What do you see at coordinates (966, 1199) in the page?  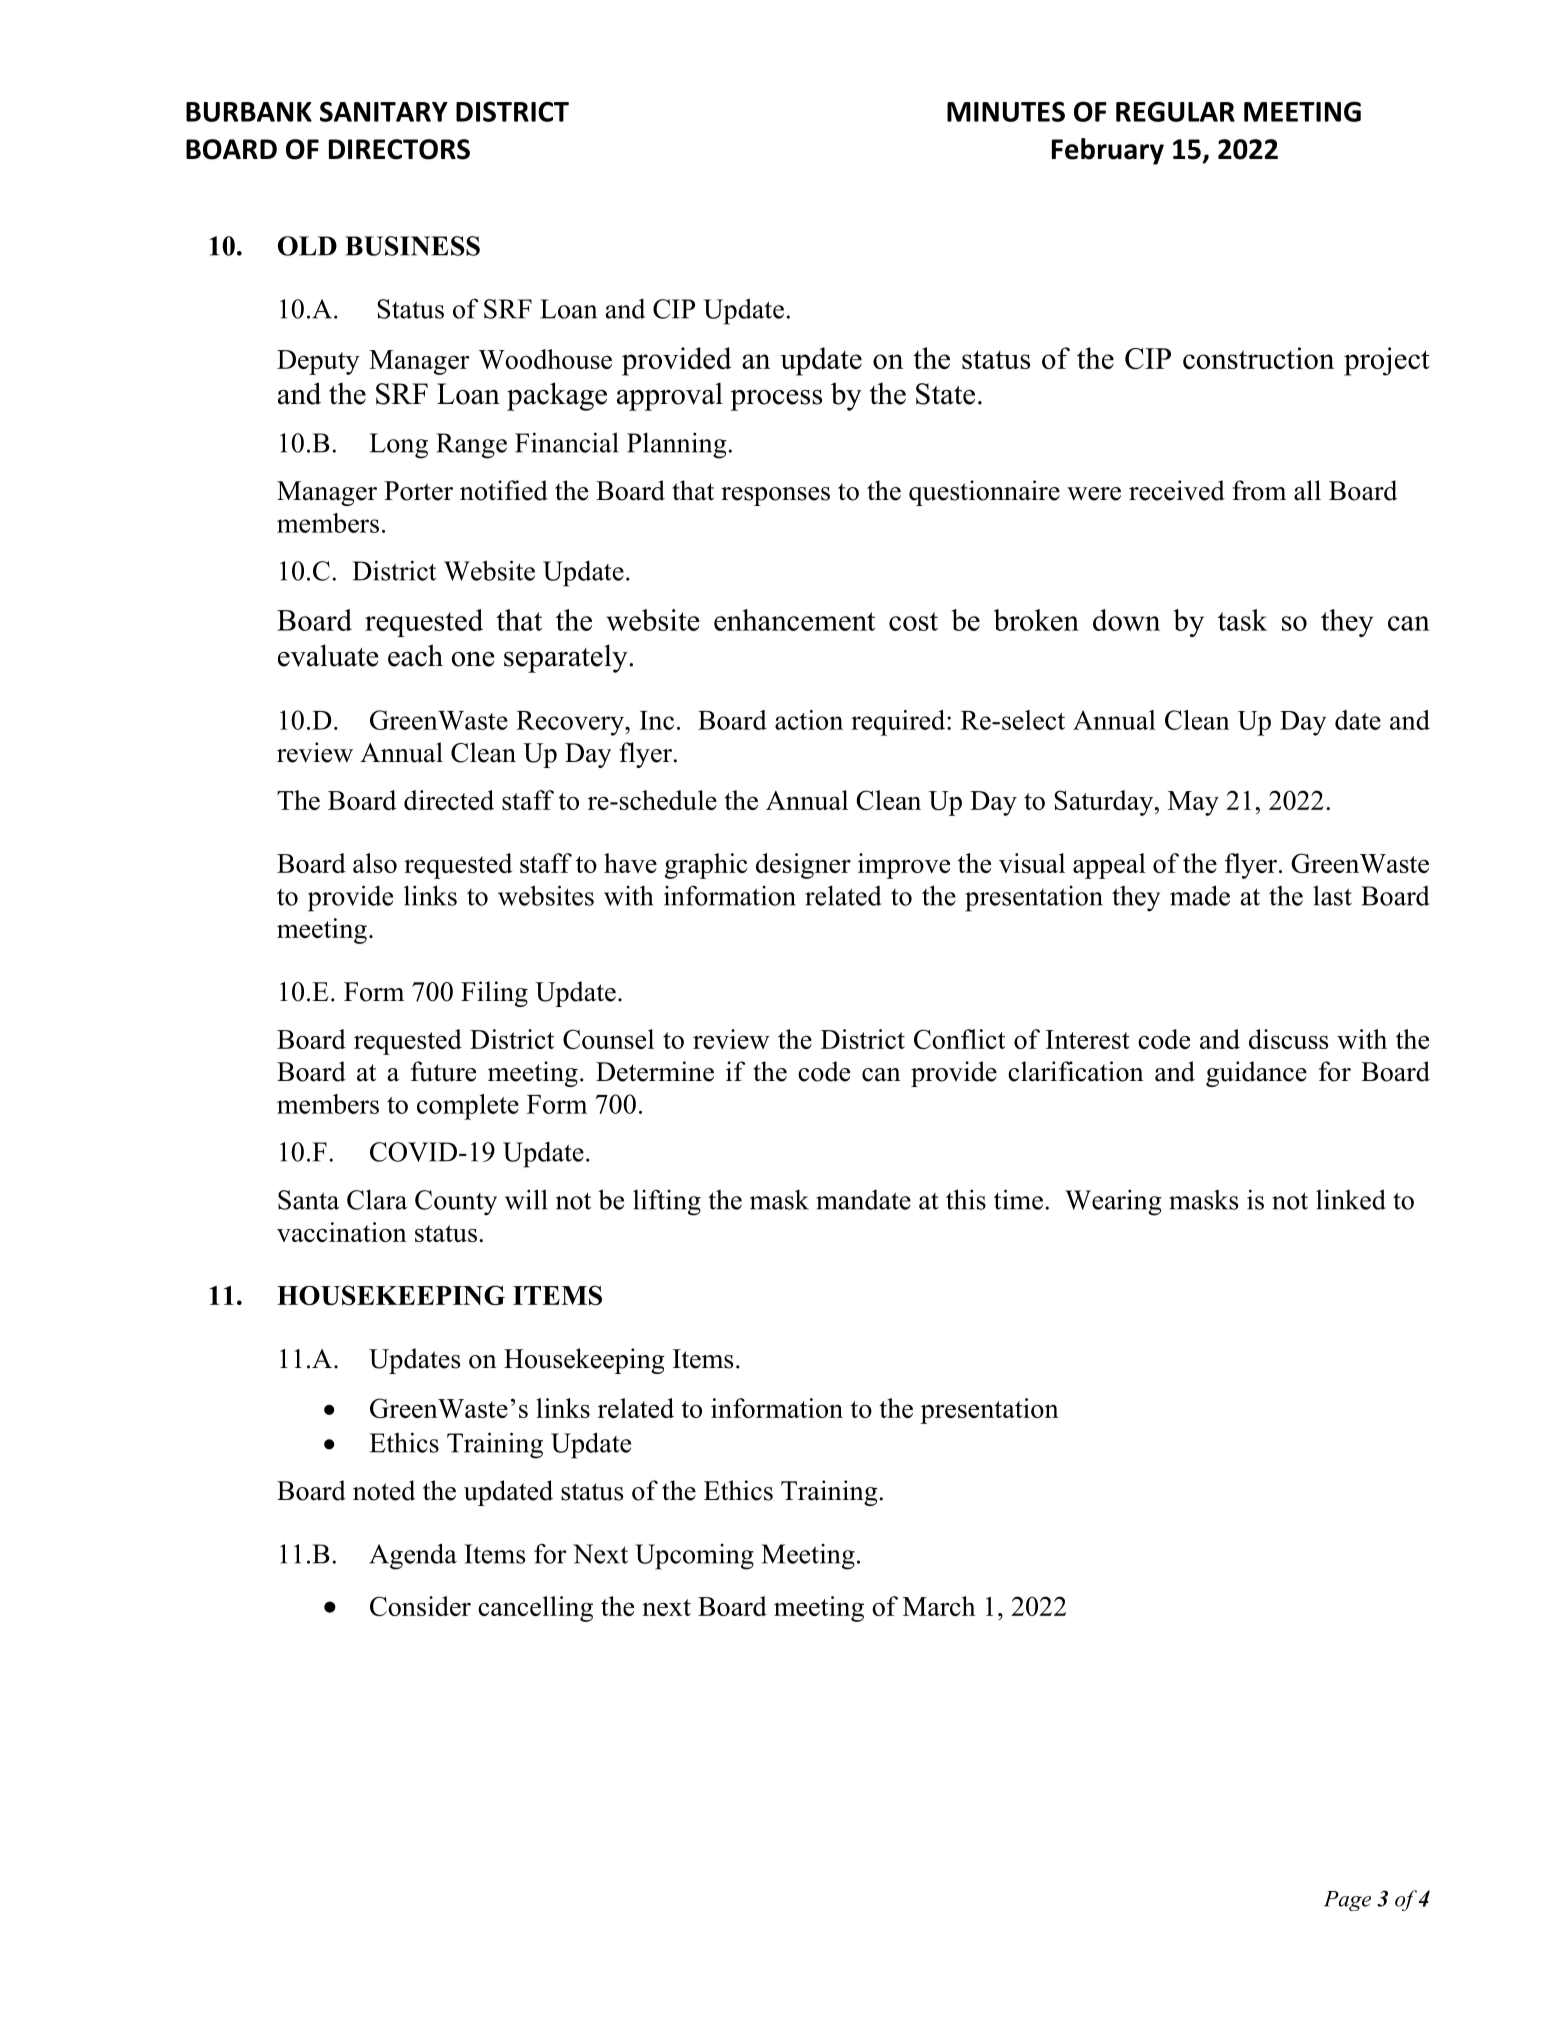 I see `this` at bounding box center [966, 1199].
